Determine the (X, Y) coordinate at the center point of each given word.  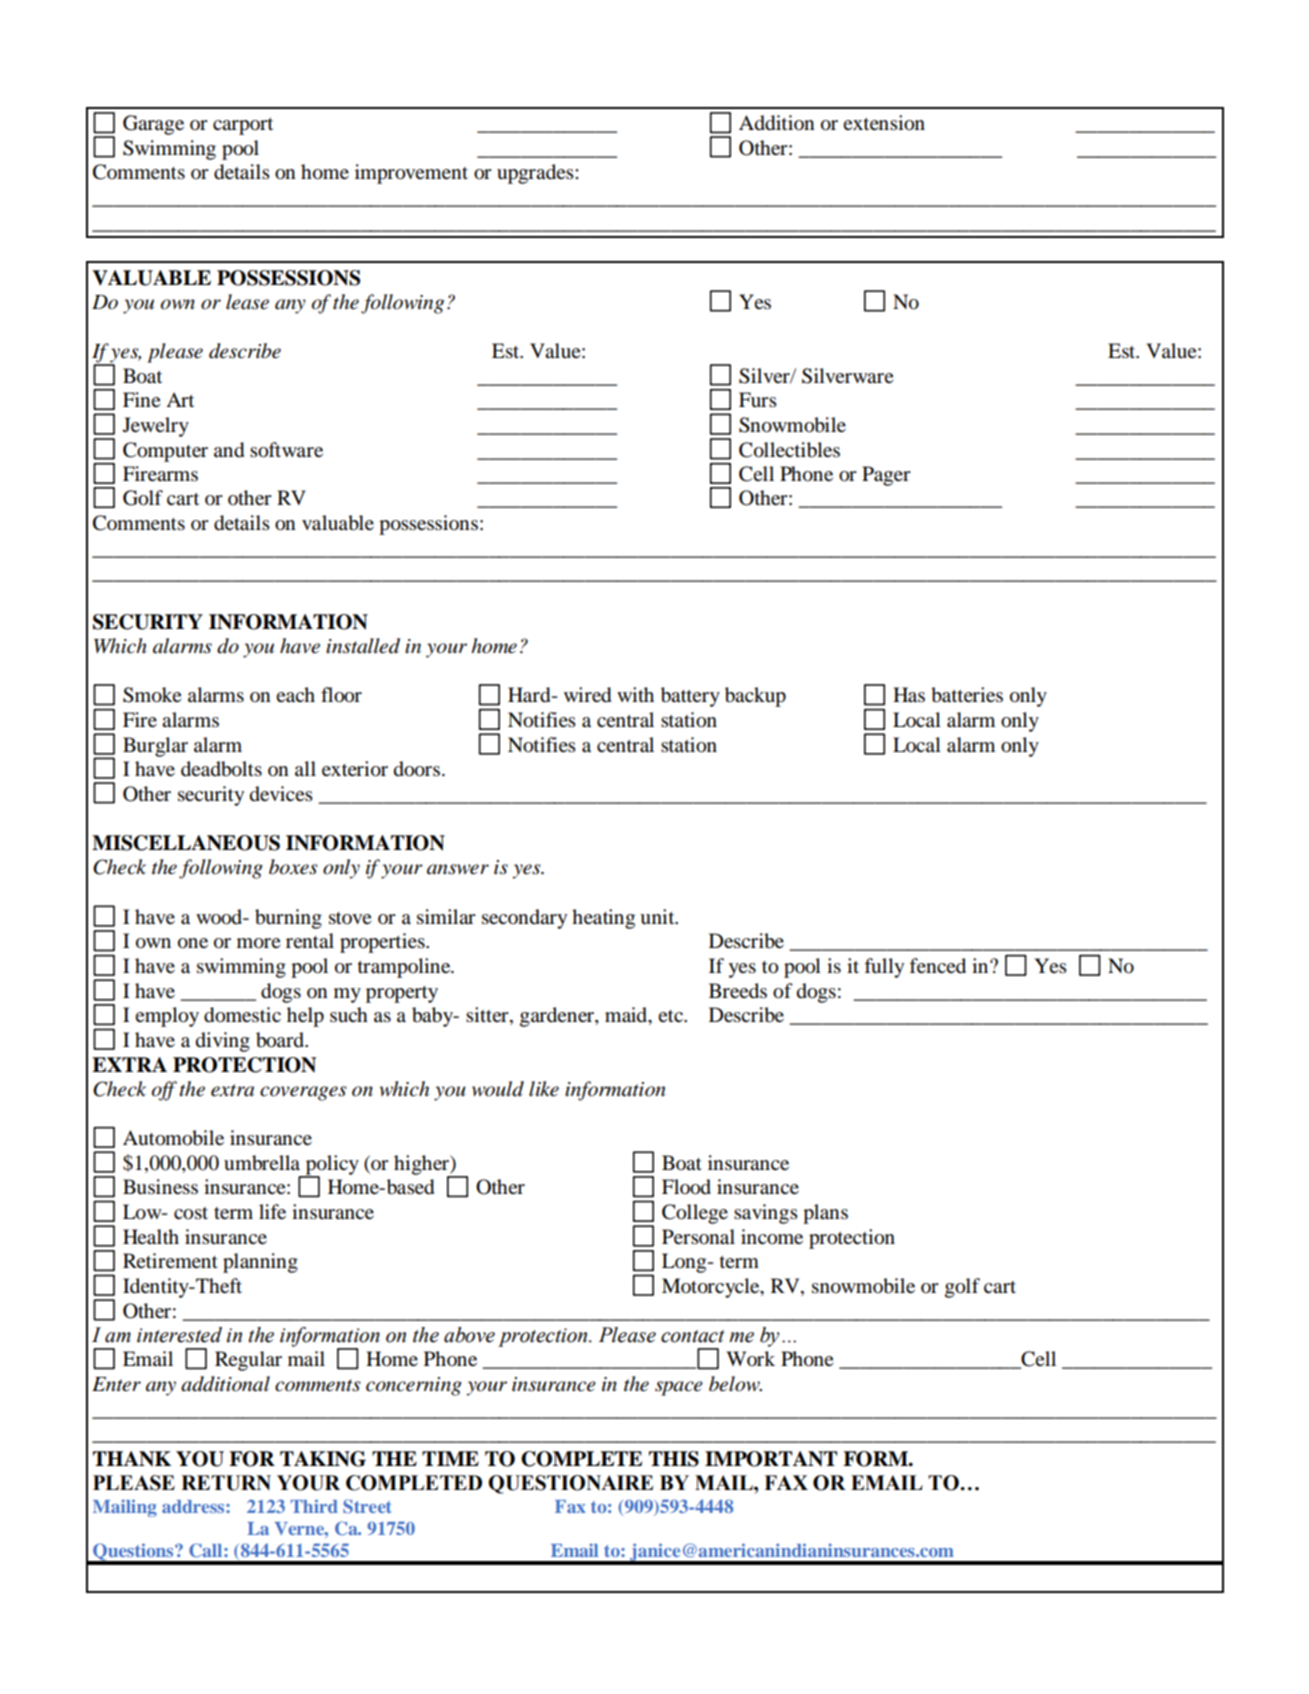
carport (243, 126)
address (194, 1506)
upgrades (536, 174)
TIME (450, 1458)
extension (884, 123)
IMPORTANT (771, 1459)
